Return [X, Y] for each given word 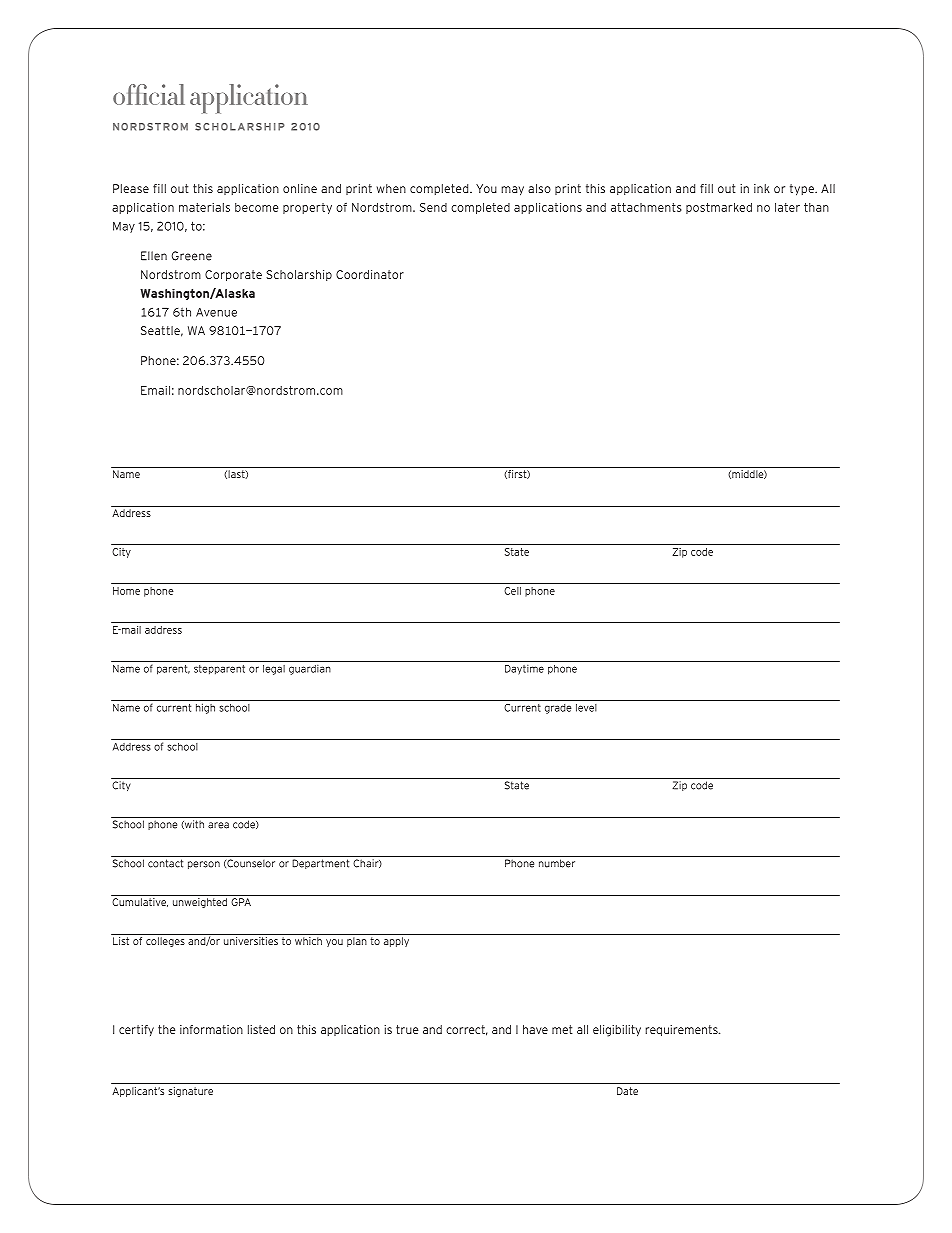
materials [204, 207]
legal [274, 670]
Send [433, 207]
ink [762, 188]
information [211, 1029]
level [586, 708]
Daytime [524, 670]
